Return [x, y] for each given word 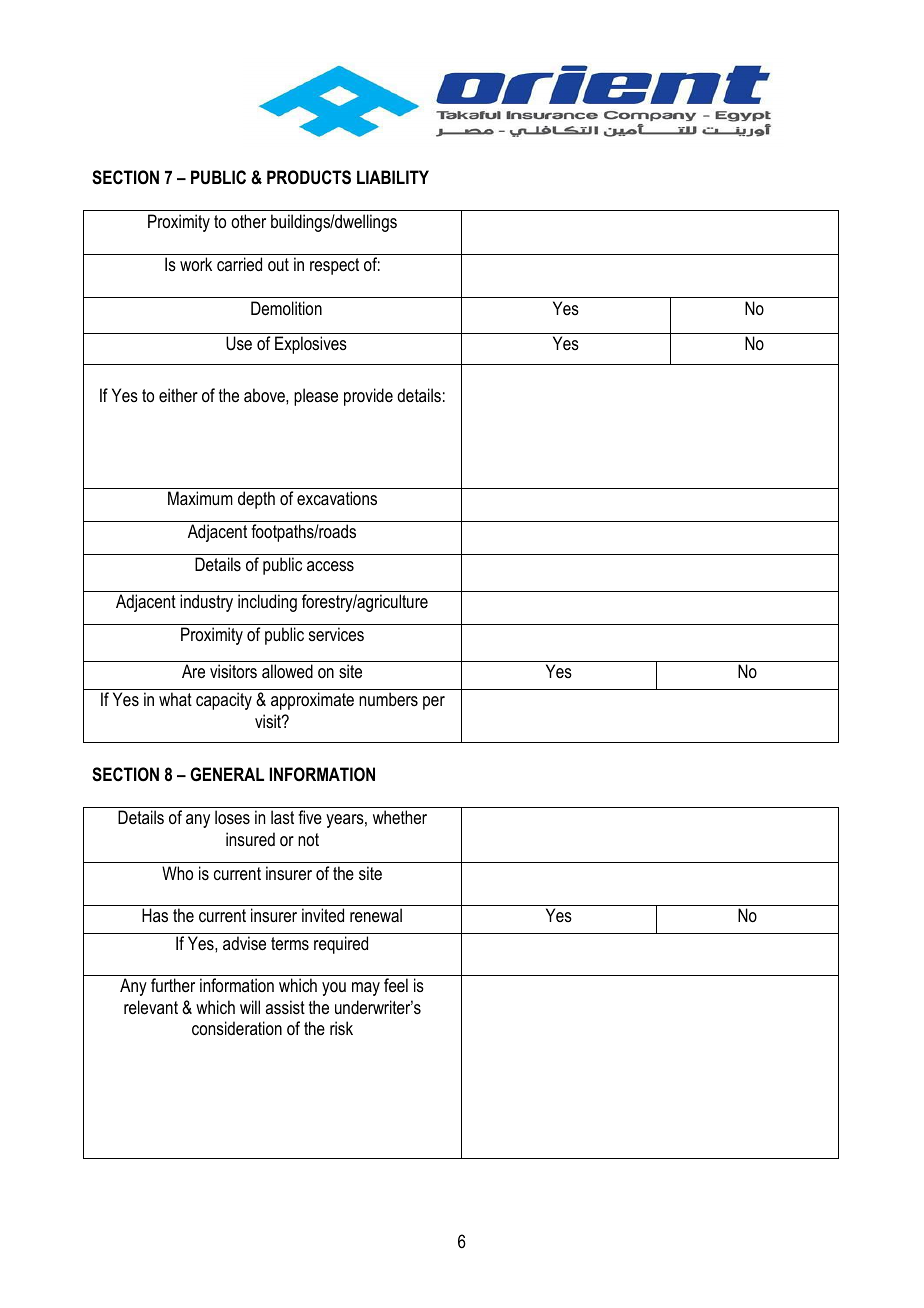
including [267, 603]
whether [400, 817]
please [316, 397]
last [282, 817]
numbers [388, 699]
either [178, 395]
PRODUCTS [309, 177]
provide [368, 397]
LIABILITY [393, 177]
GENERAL [227, 774]
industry [206, 603]
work [196, 264]
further [173, 985]
